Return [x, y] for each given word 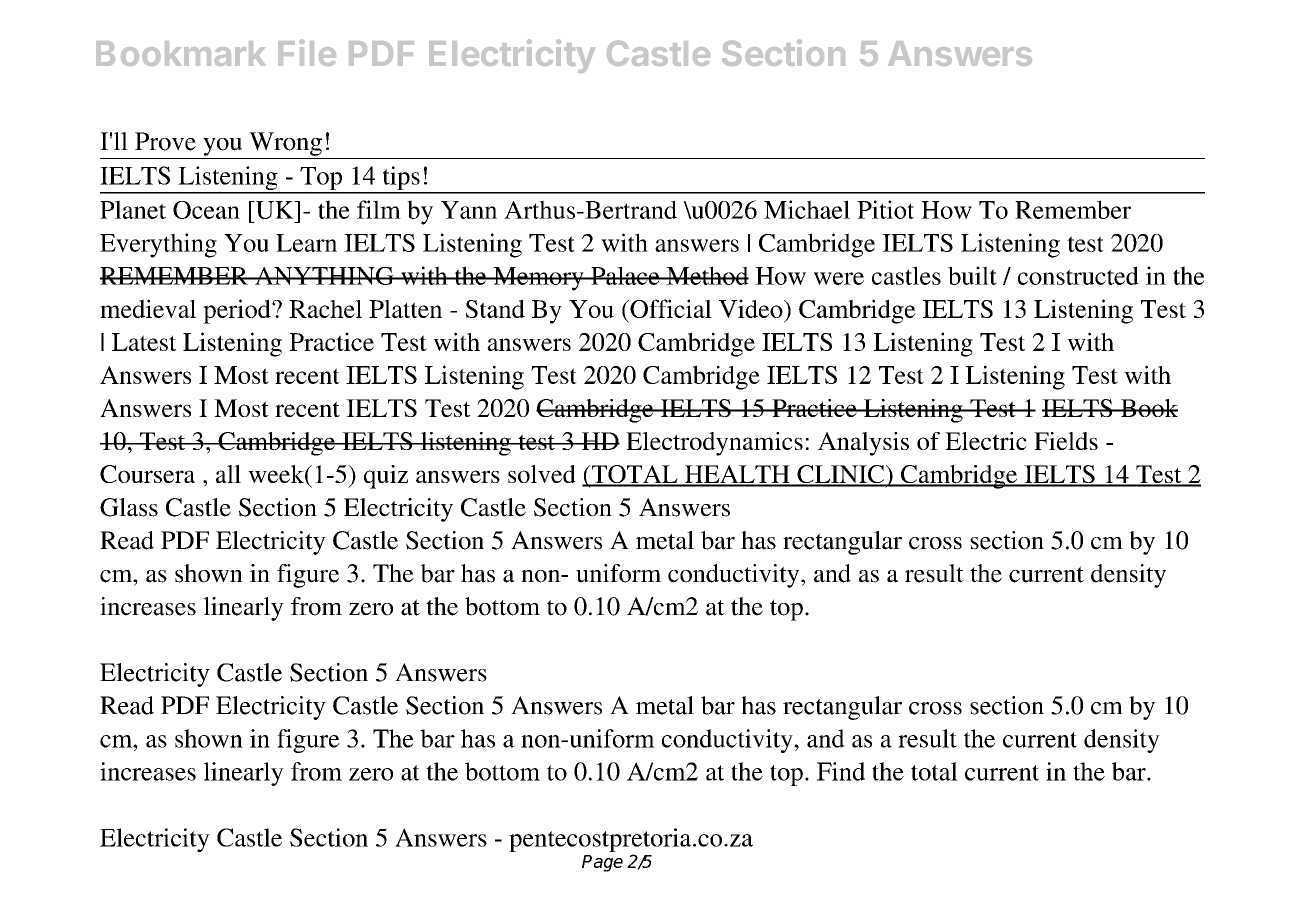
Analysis [863, 444]
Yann [469, 210]
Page [602, 863]
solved [542, 474]
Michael [807, 209]
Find [841, 771]
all [228, 474]
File [307, 52]
